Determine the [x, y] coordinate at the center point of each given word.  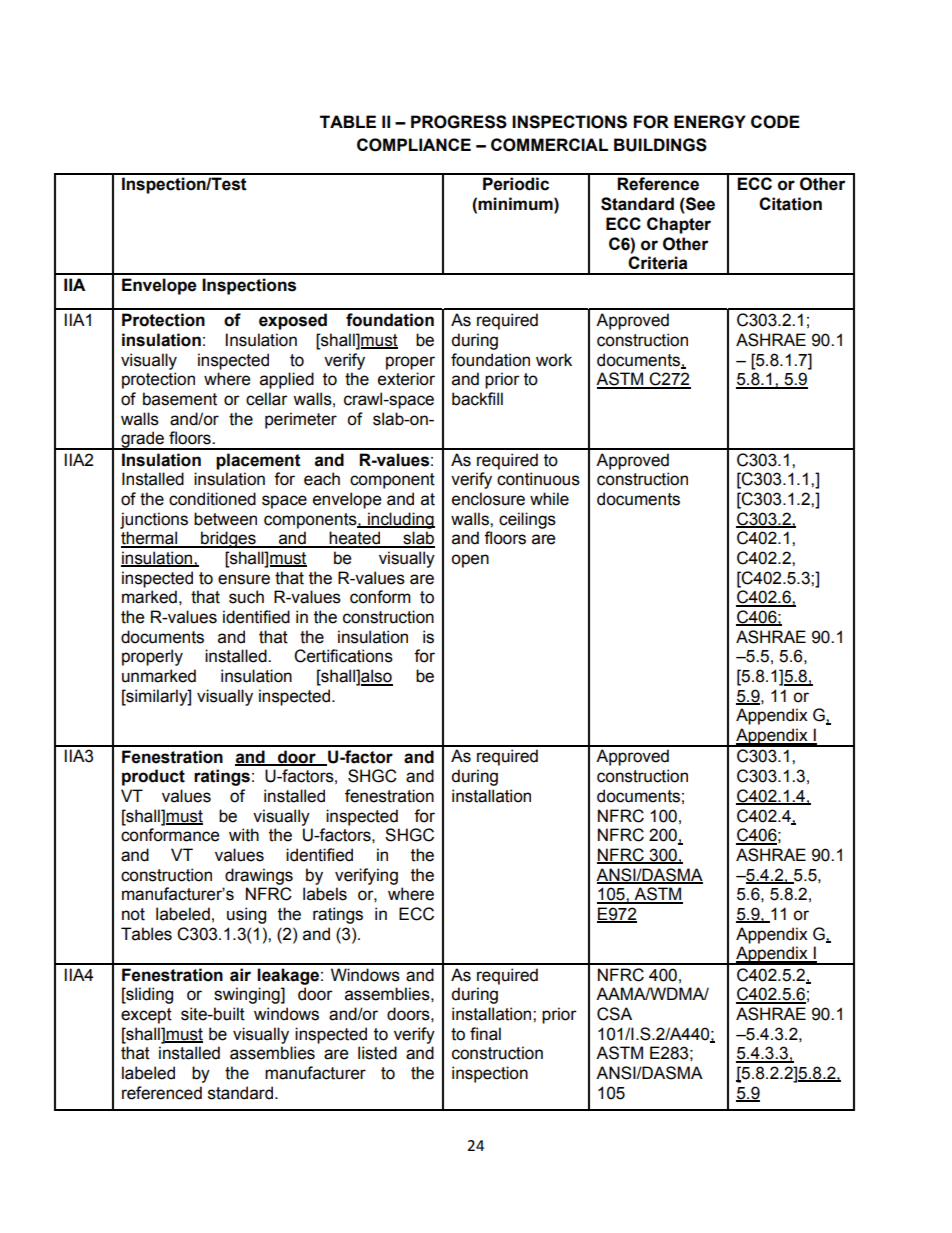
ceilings [527, 520]
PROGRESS [459, 122]
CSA [614, 1014]
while [549, 499]
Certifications [343, 656]
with [244, 835]
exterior [406, 379]
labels [325, 894]
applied [287, 380]
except [146, 1016]
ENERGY [710, 122]
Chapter [679, 225]
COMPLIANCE [414, 145]
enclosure [488, 499]
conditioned [212, 499]
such [246, 597]
